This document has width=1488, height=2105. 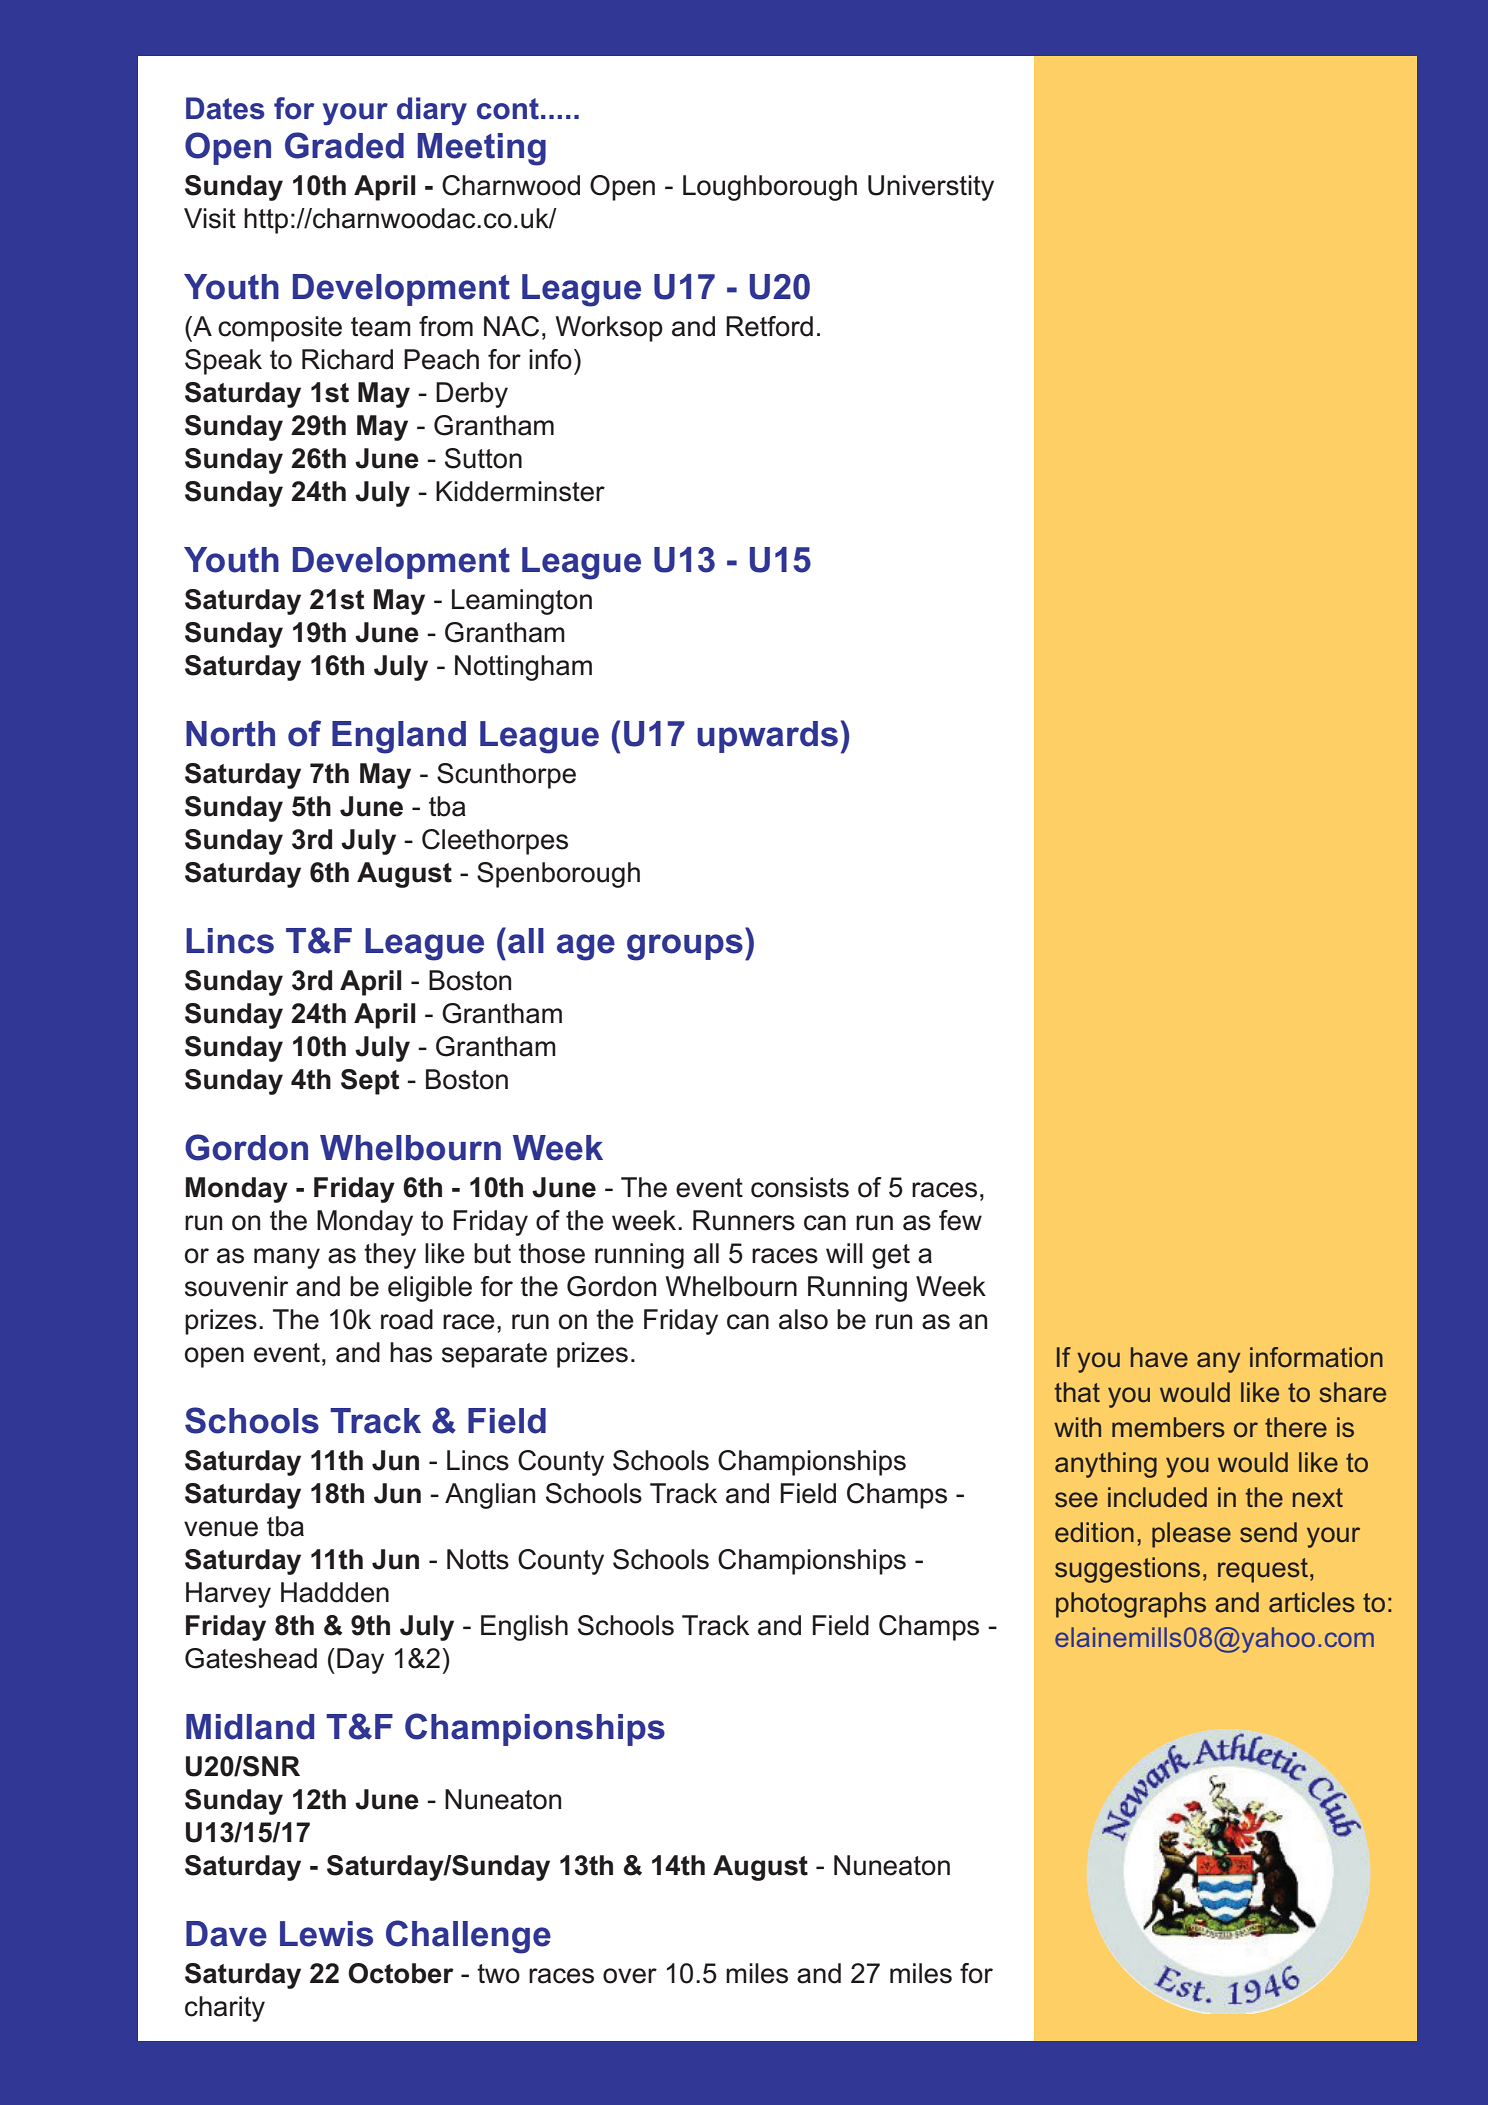 I want to click on few, so click(x=960, y=1220).
